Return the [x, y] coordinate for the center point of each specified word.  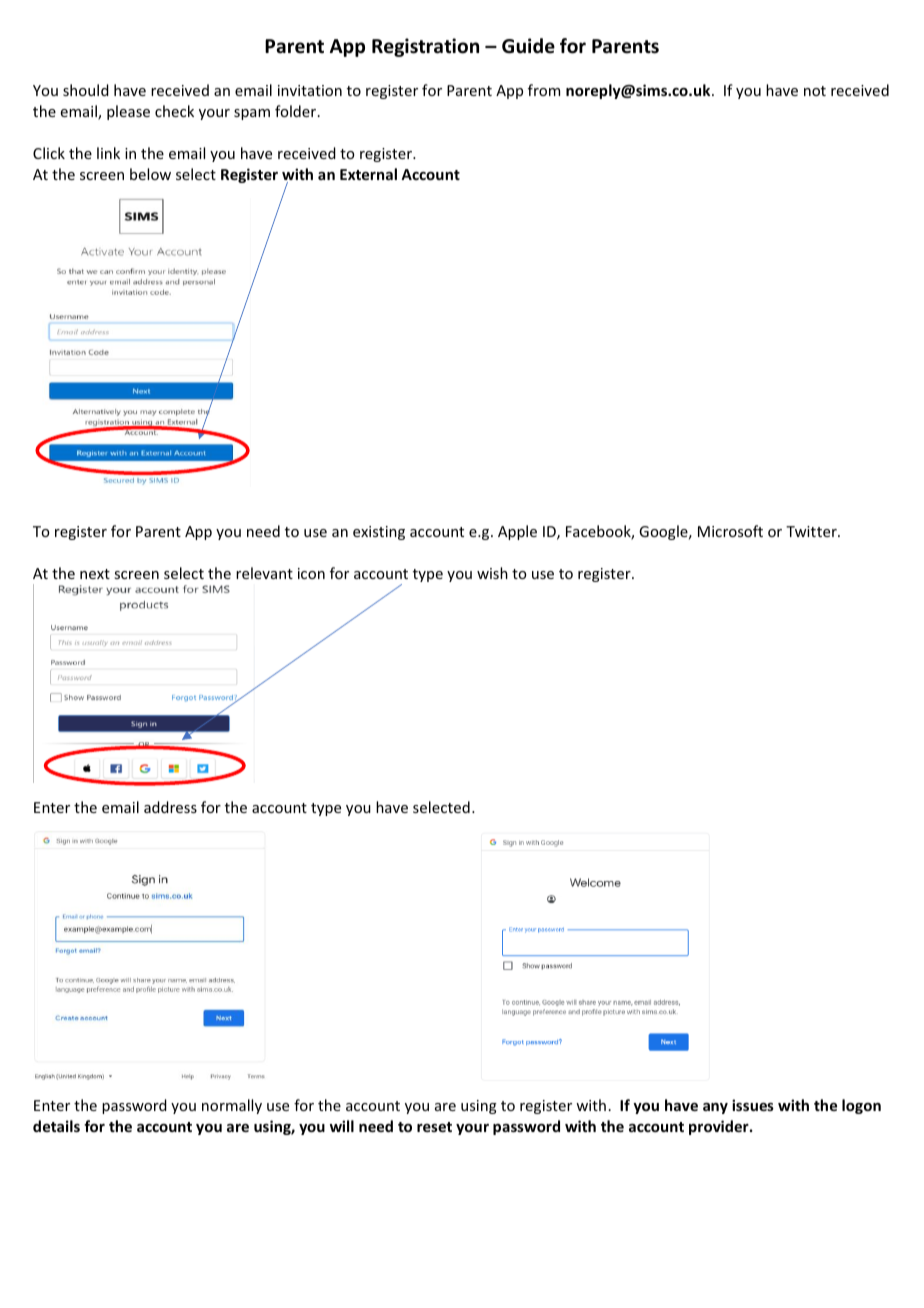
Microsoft [730, 531]
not [815, 91]
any [715, 1108]
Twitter [812, 531]
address [170, 807]
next [95, 574]
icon [311, 573]
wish [492, 573]
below [150, 174]
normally [232, 1106]
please [128, 112]
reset [434, 1127]
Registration [425, 47]
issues [753, 1105]
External [368, 174]
